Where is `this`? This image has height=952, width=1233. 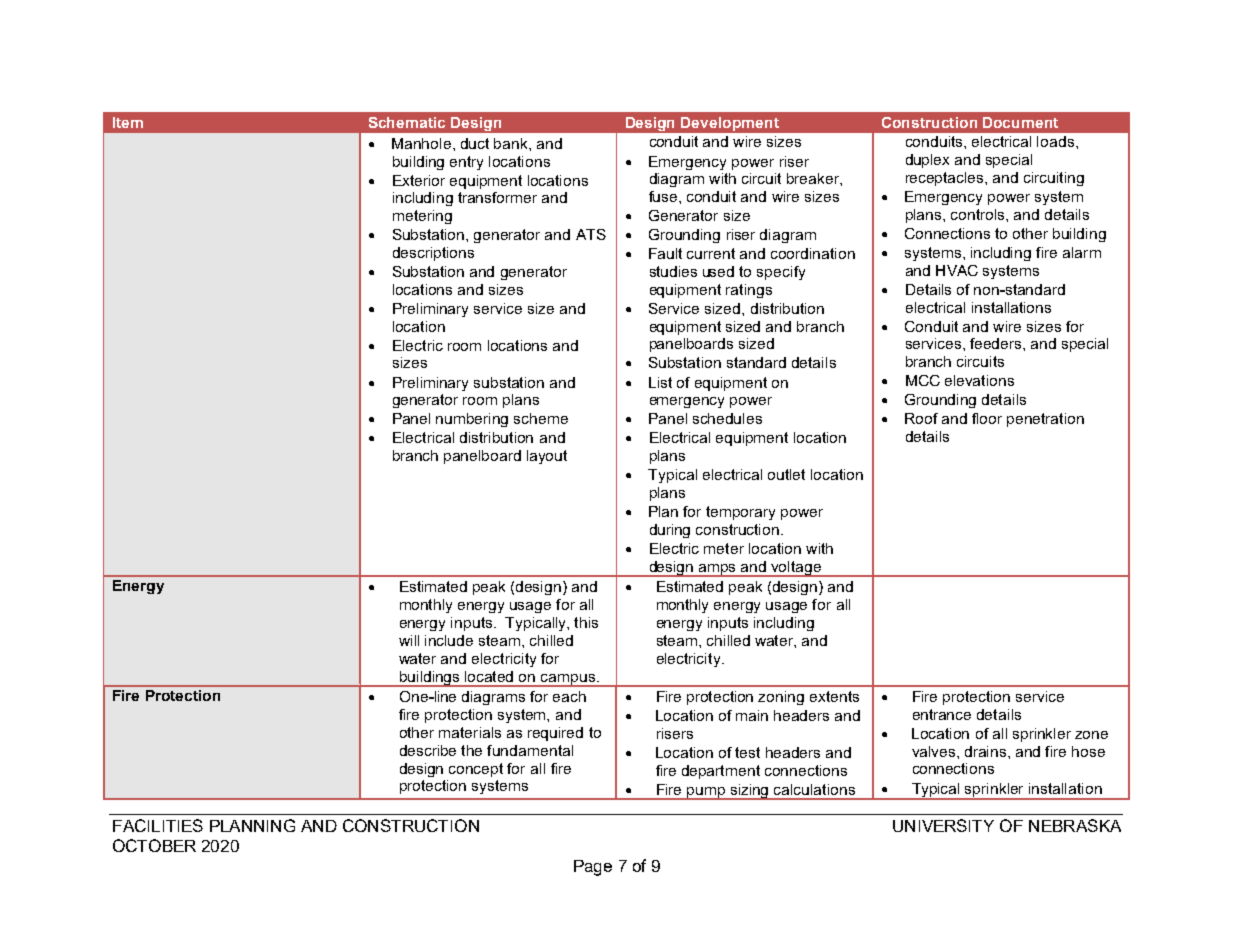 this is located at coordinates (586, 622).
